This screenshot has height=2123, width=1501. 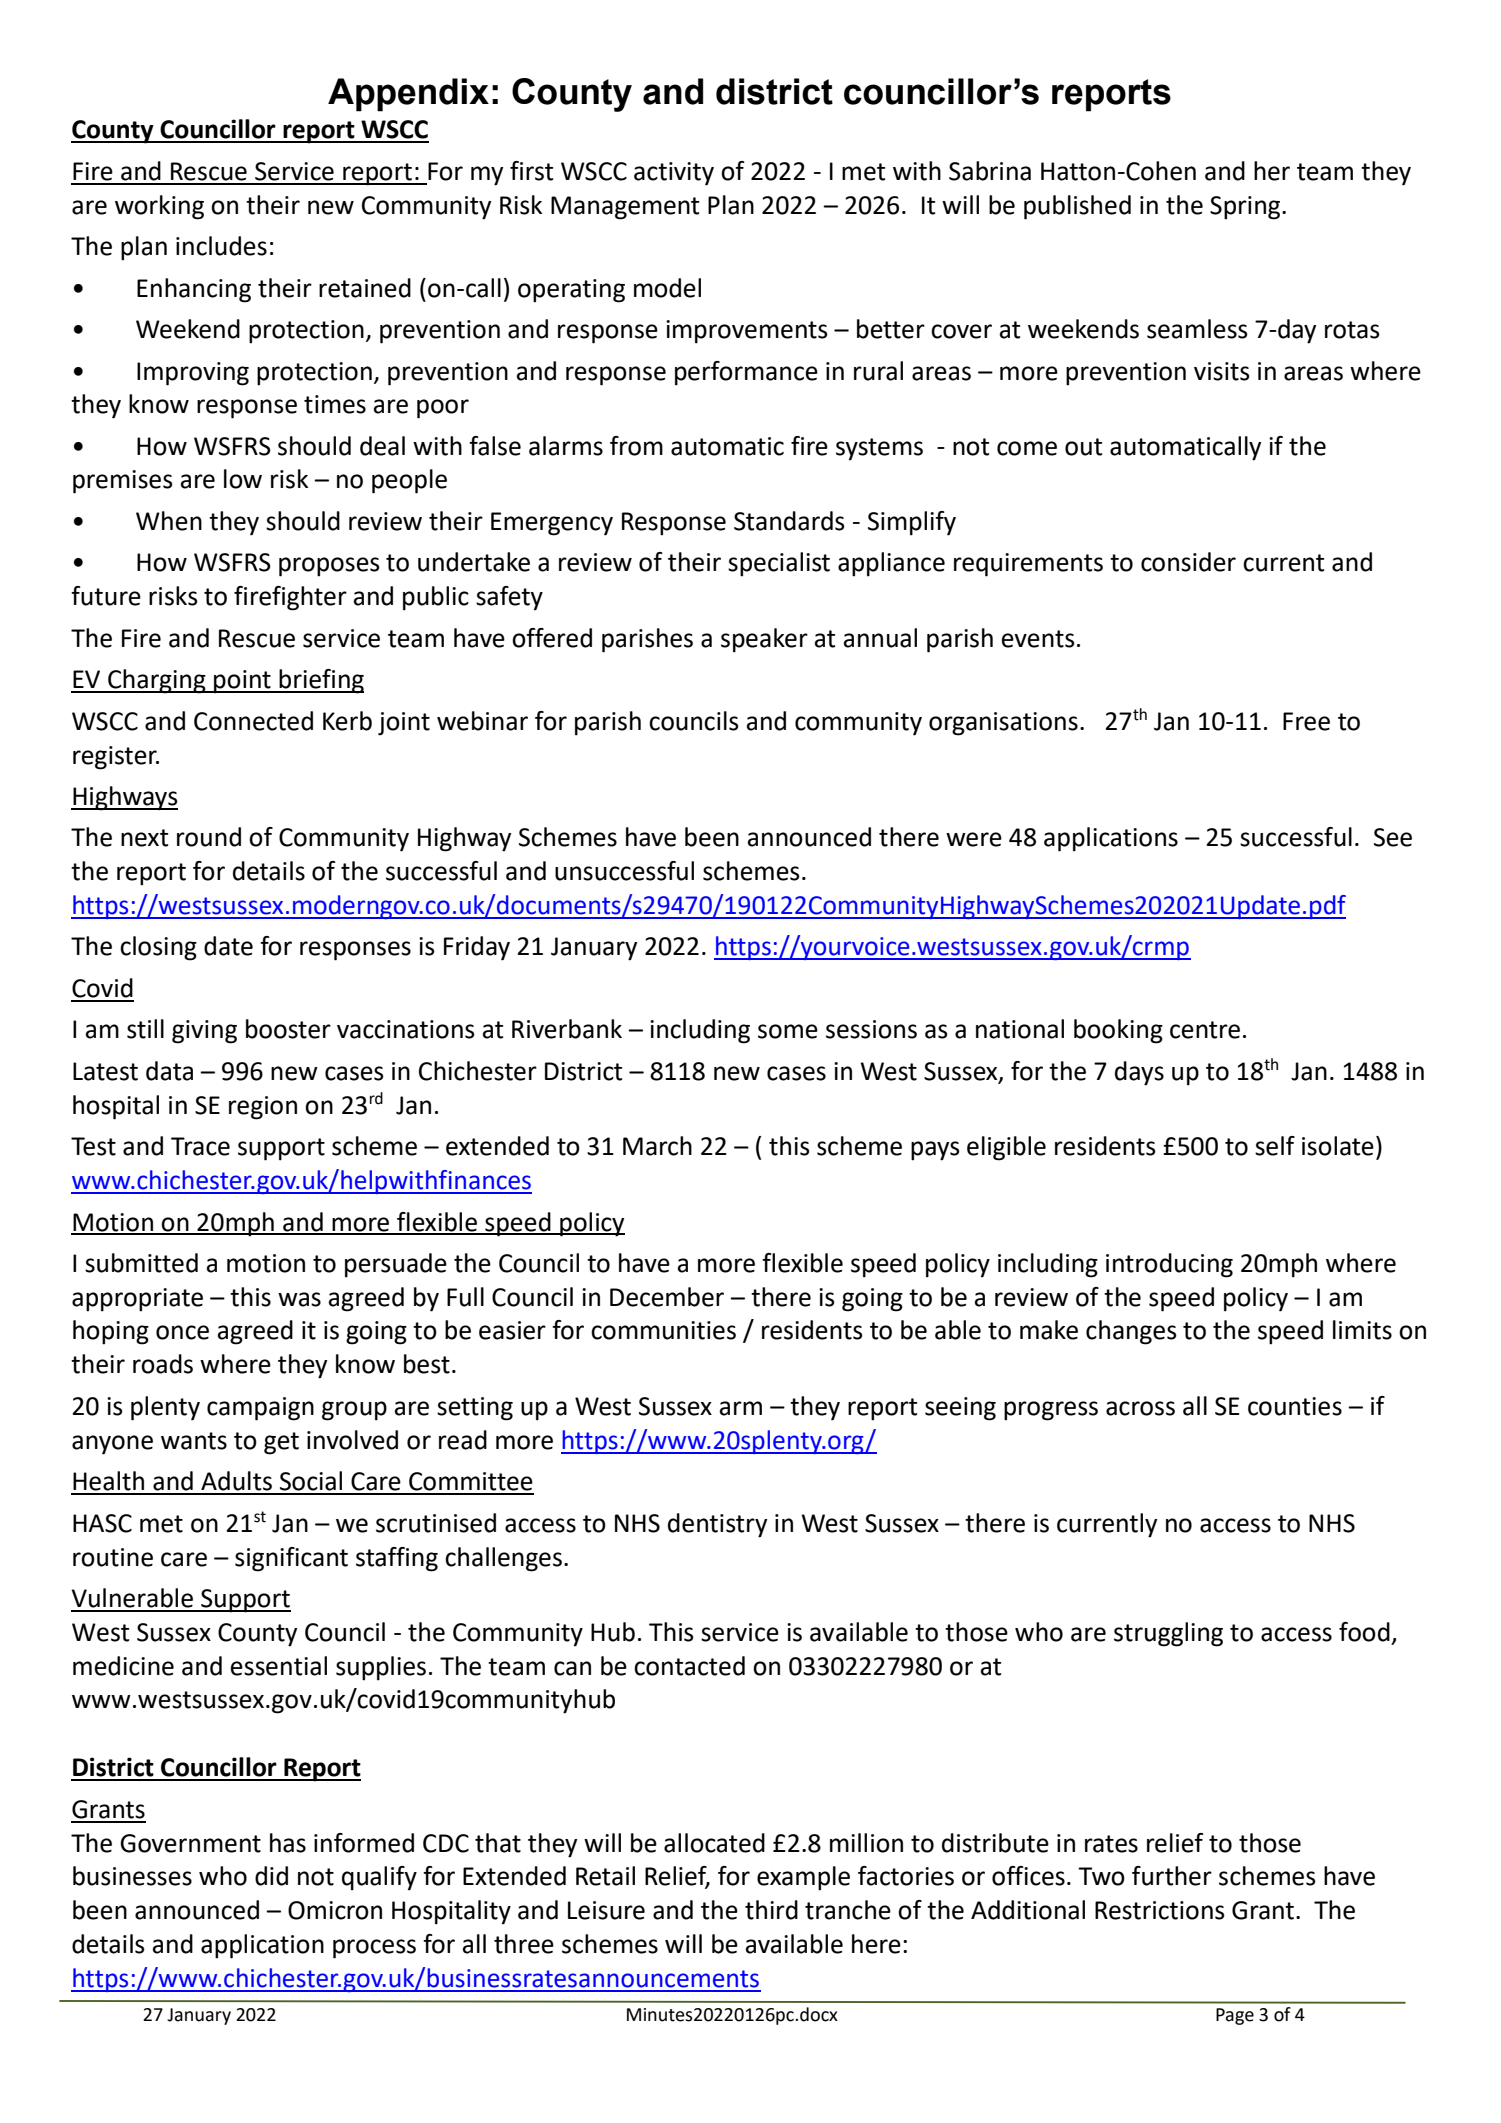 What do you see at coordinates (1188, 562) in the screenshot?
I see `consider` at bounding box center [1188, 562].
